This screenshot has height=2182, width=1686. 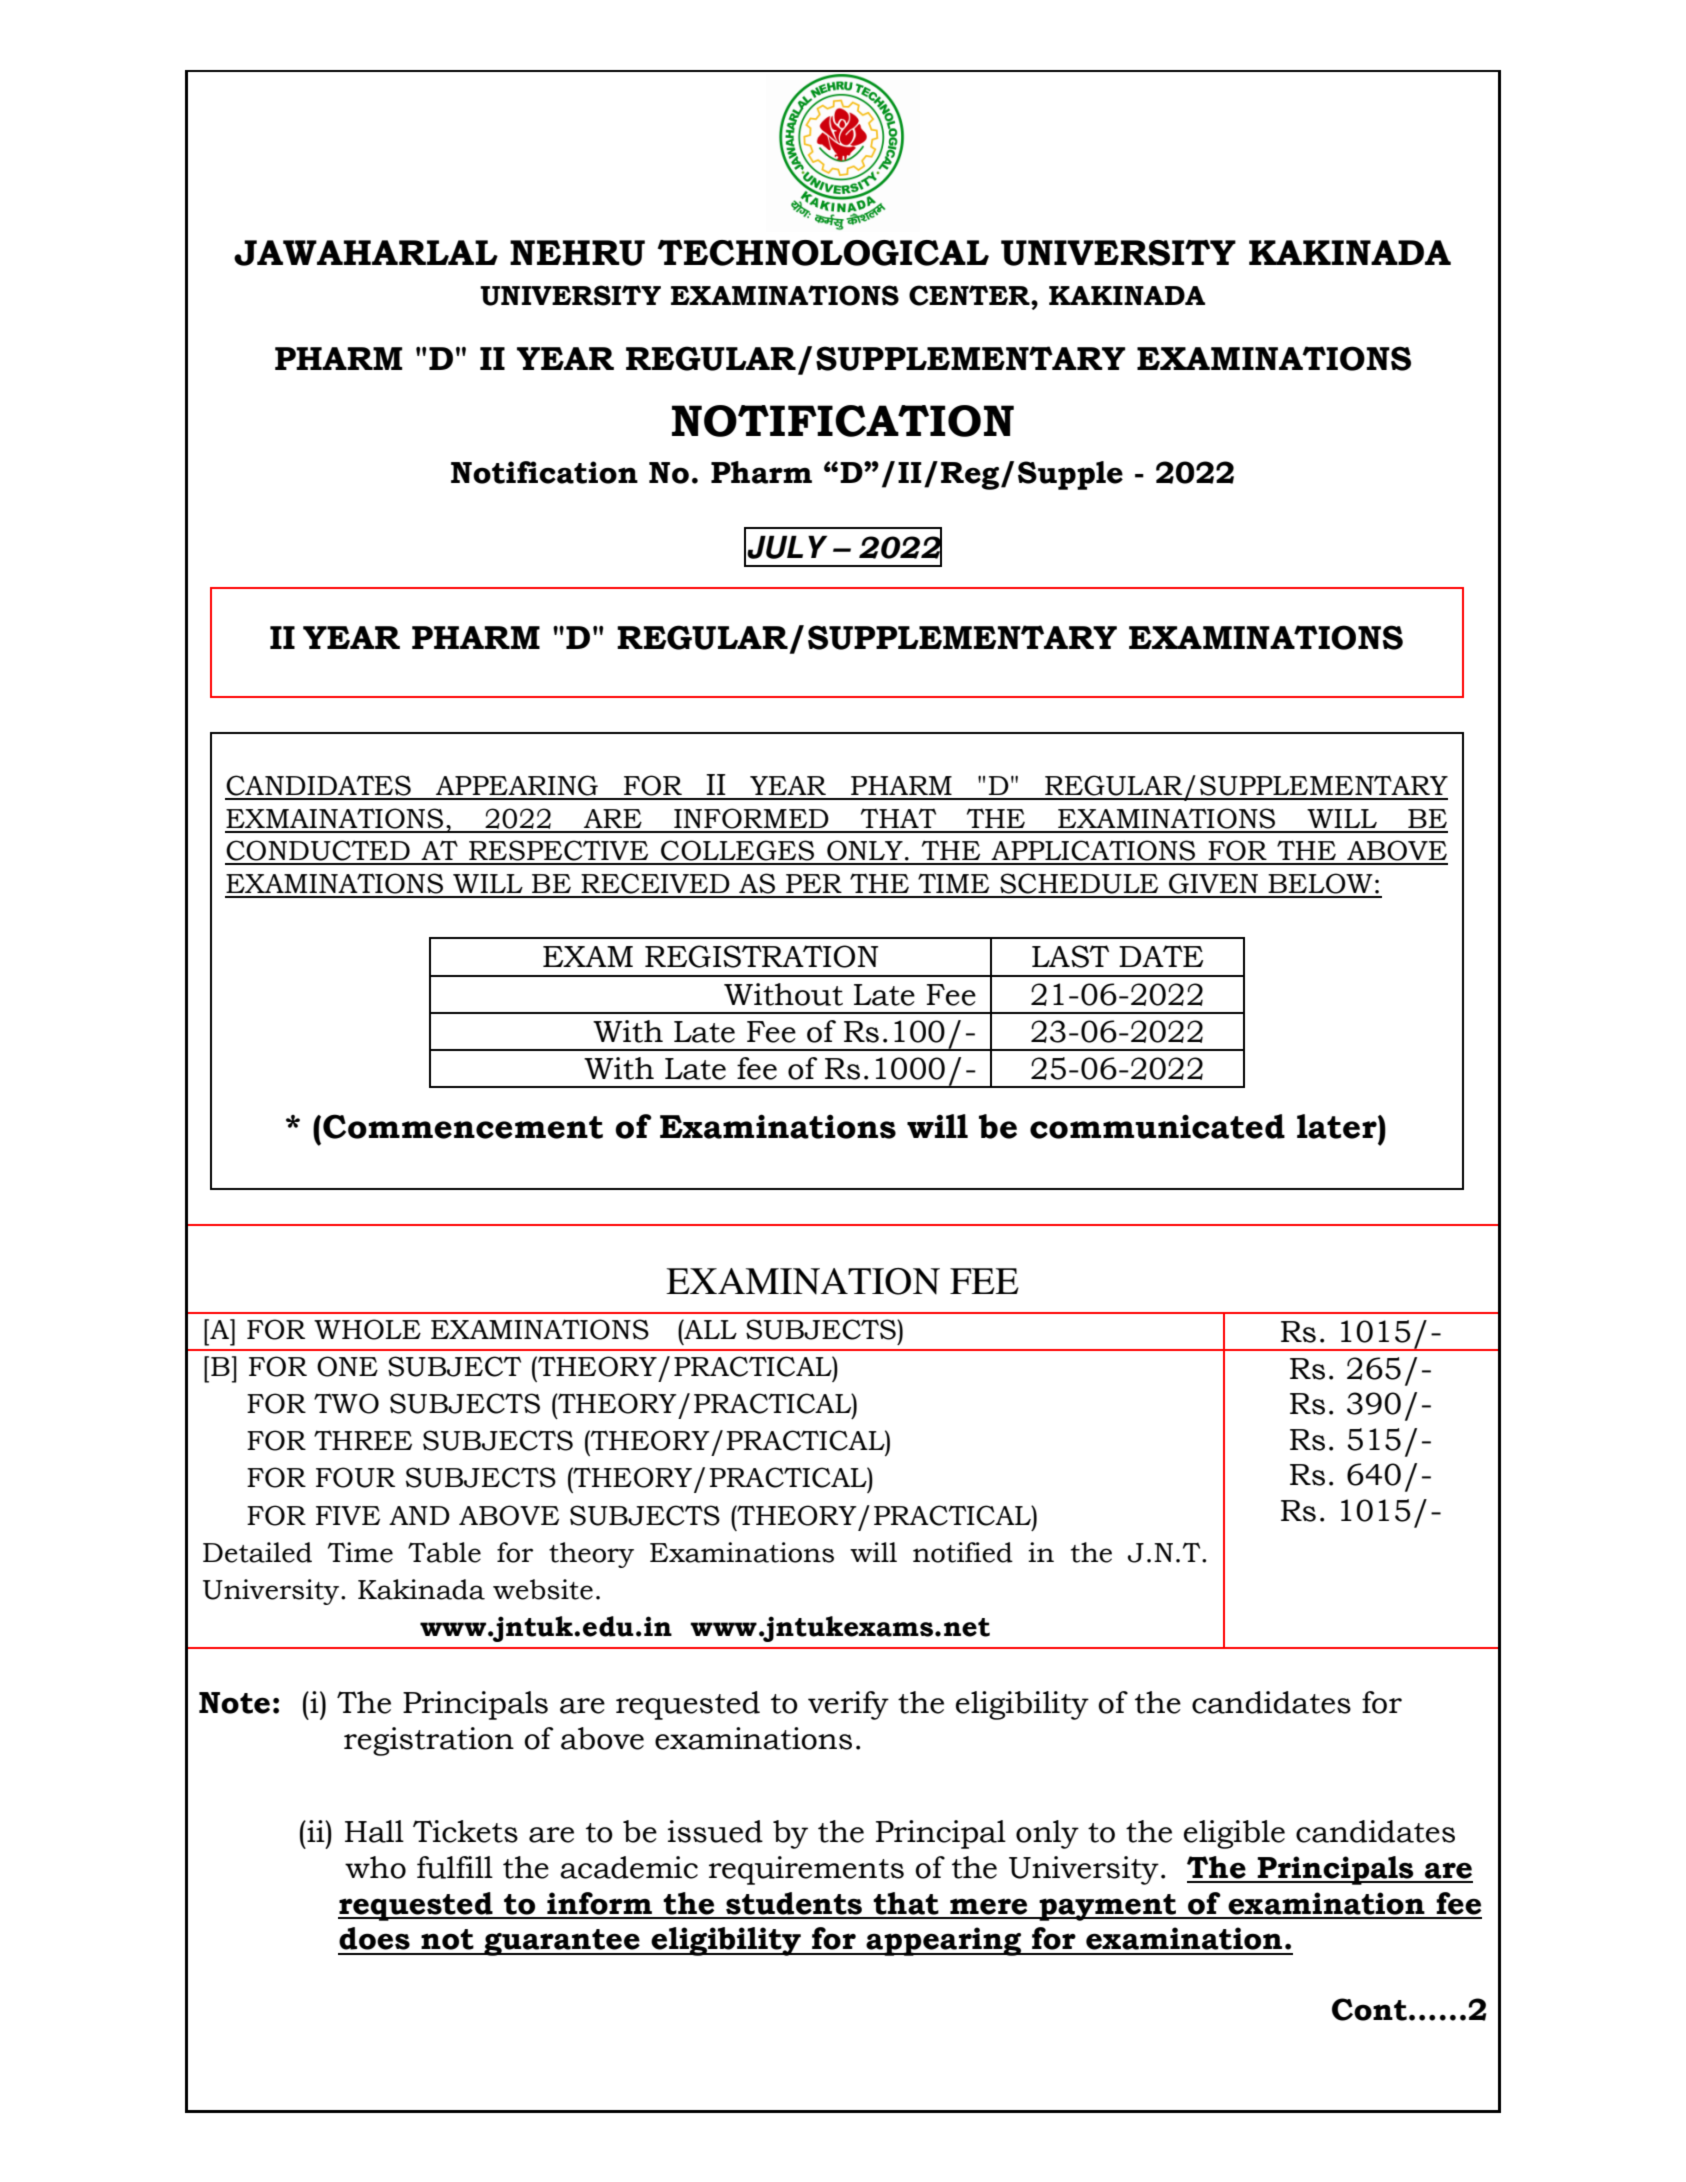 What do you see at coordinates (970, 295) in the screenshot?
I see `CENTER` at bounding box center [970, 295].
